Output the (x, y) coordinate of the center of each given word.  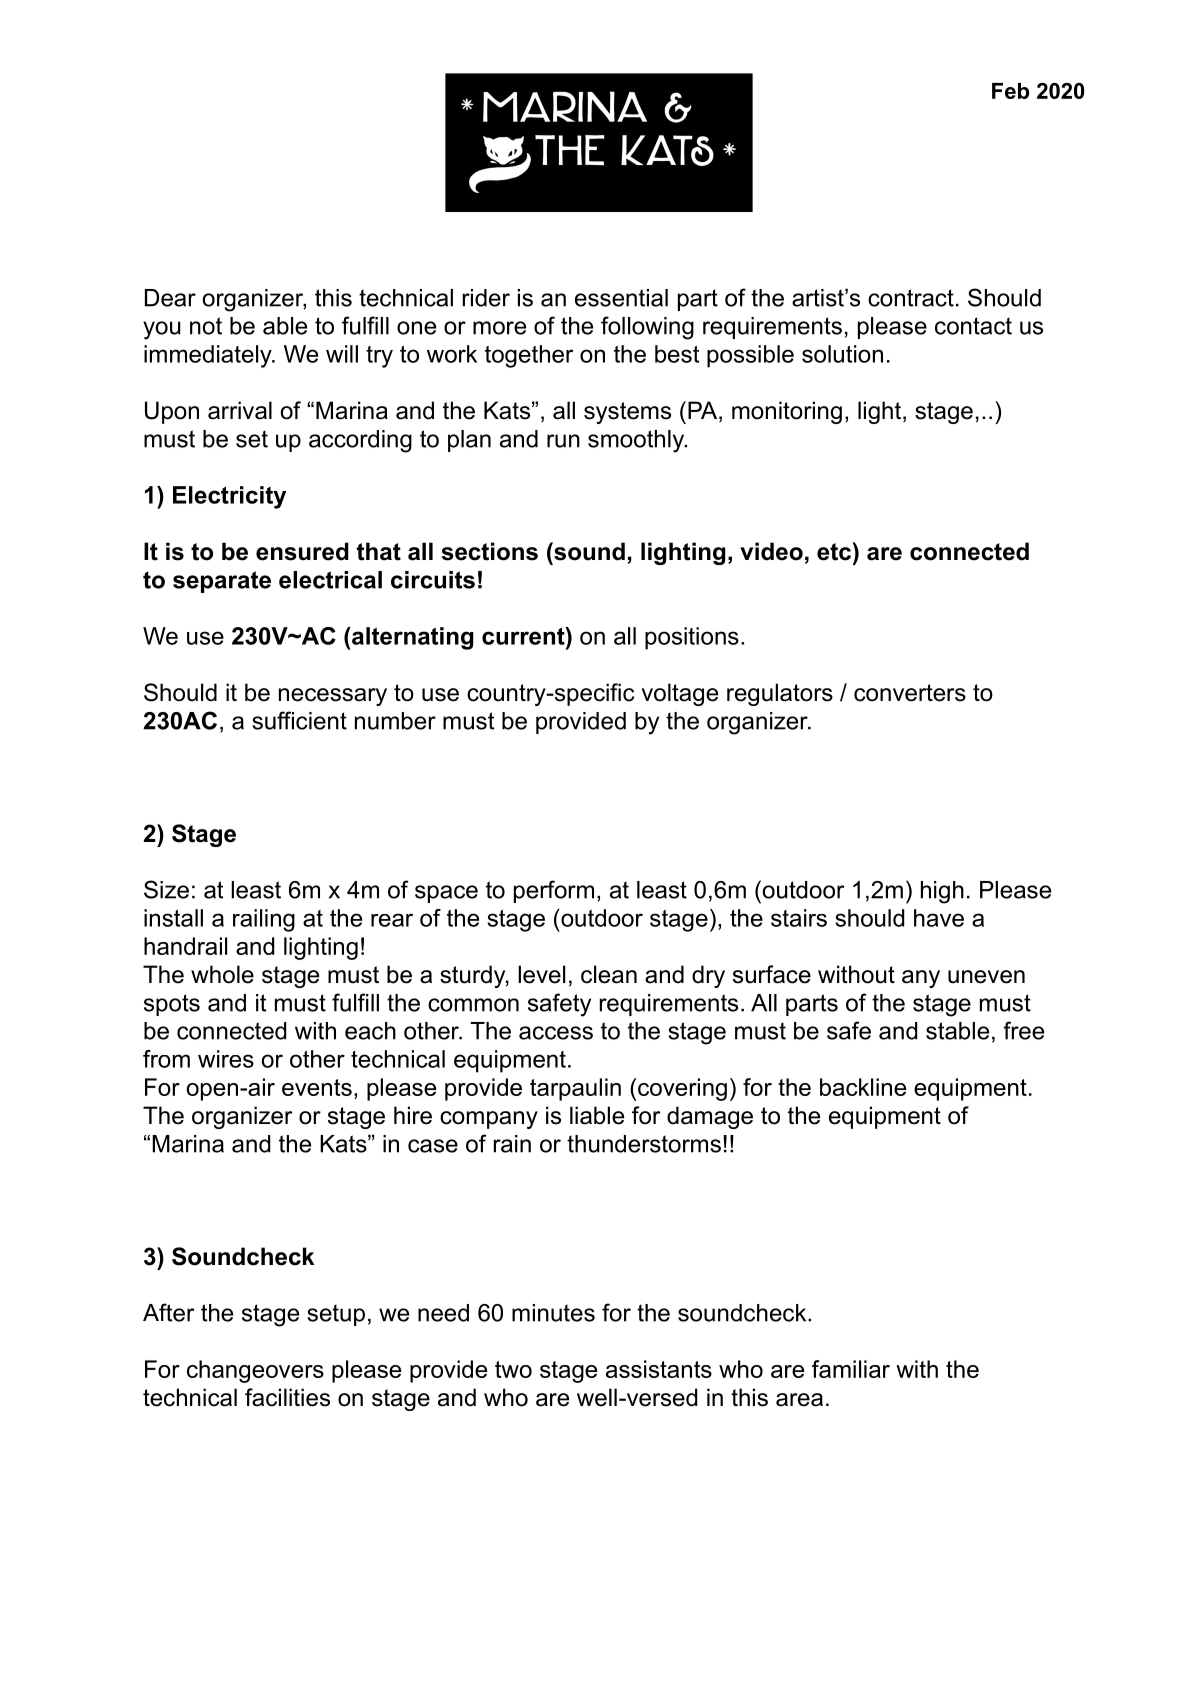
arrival (240, 410)
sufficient (299, 720)
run (563, 441)
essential (621, 298)
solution (842, 354)
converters (910, 693)
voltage (680, 694)
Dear (170, 298)
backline (863, 1087)
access (556, 1033)
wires (226, 1059)
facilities (287, 1397)
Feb (1010, 91)
